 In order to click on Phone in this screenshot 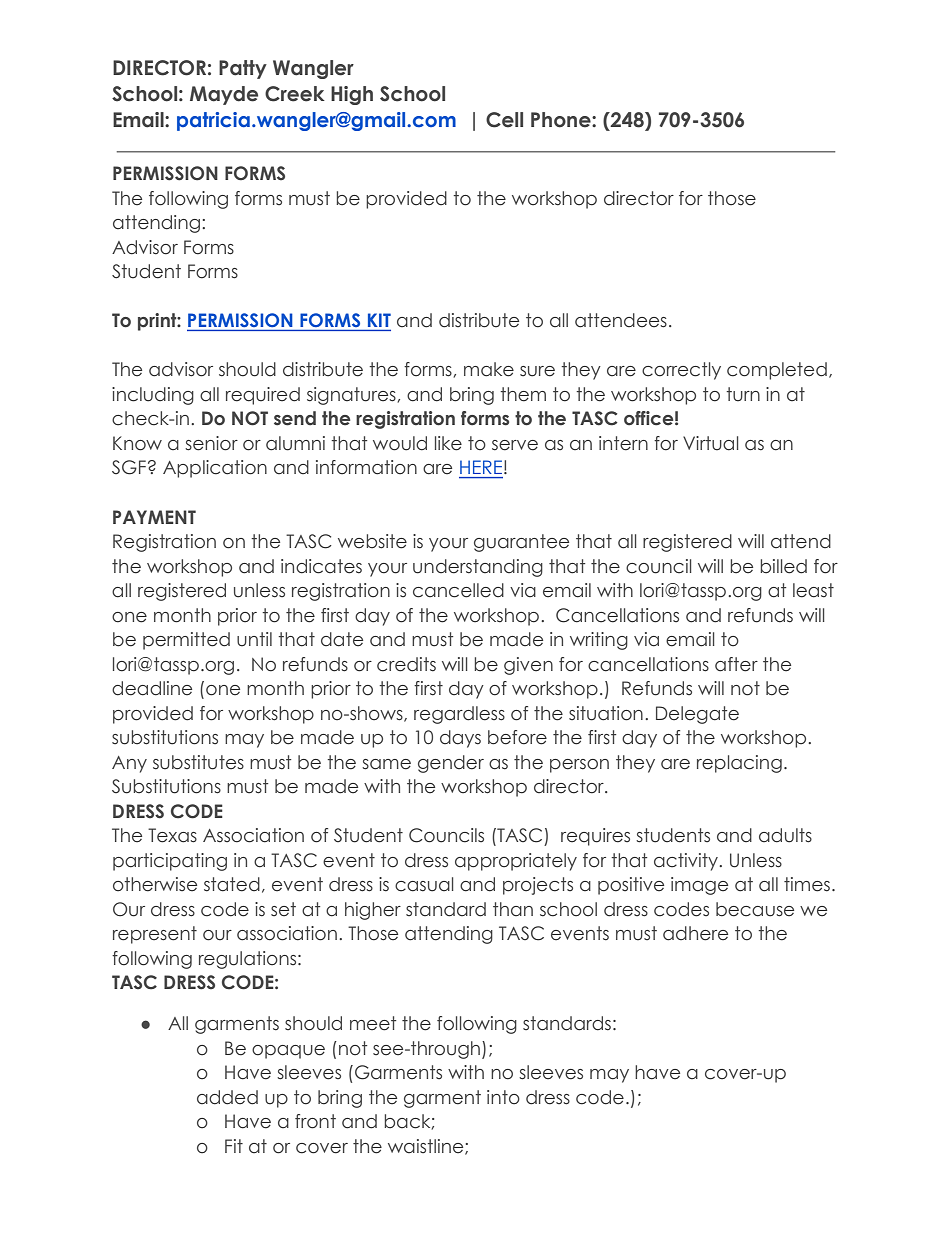, I will do `click(562, 120)`.
